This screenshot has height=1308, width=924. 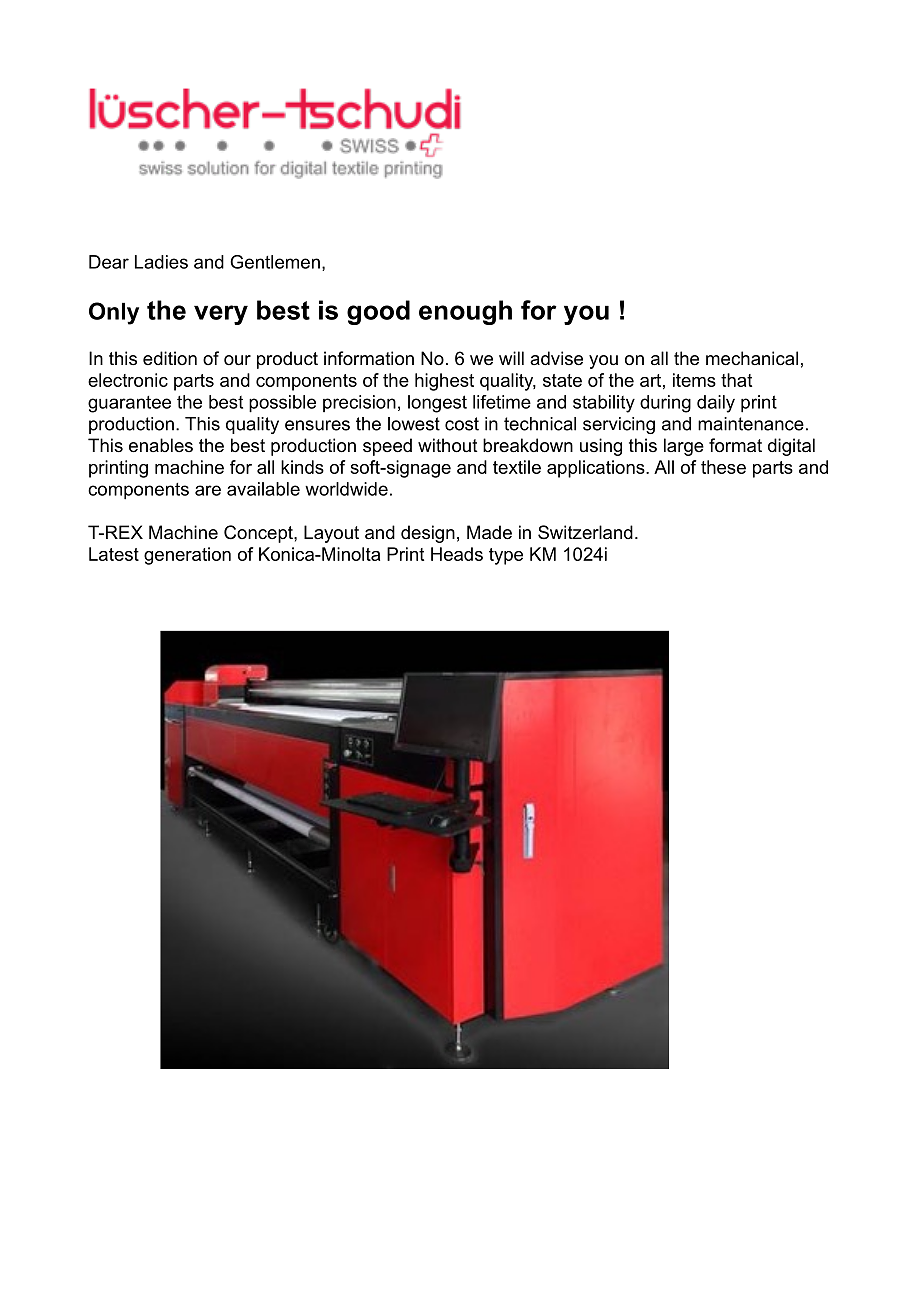 What do you see at coordinates (517, 467) in the screenshot?
I see `textile` at bounding box center [517, 467].
